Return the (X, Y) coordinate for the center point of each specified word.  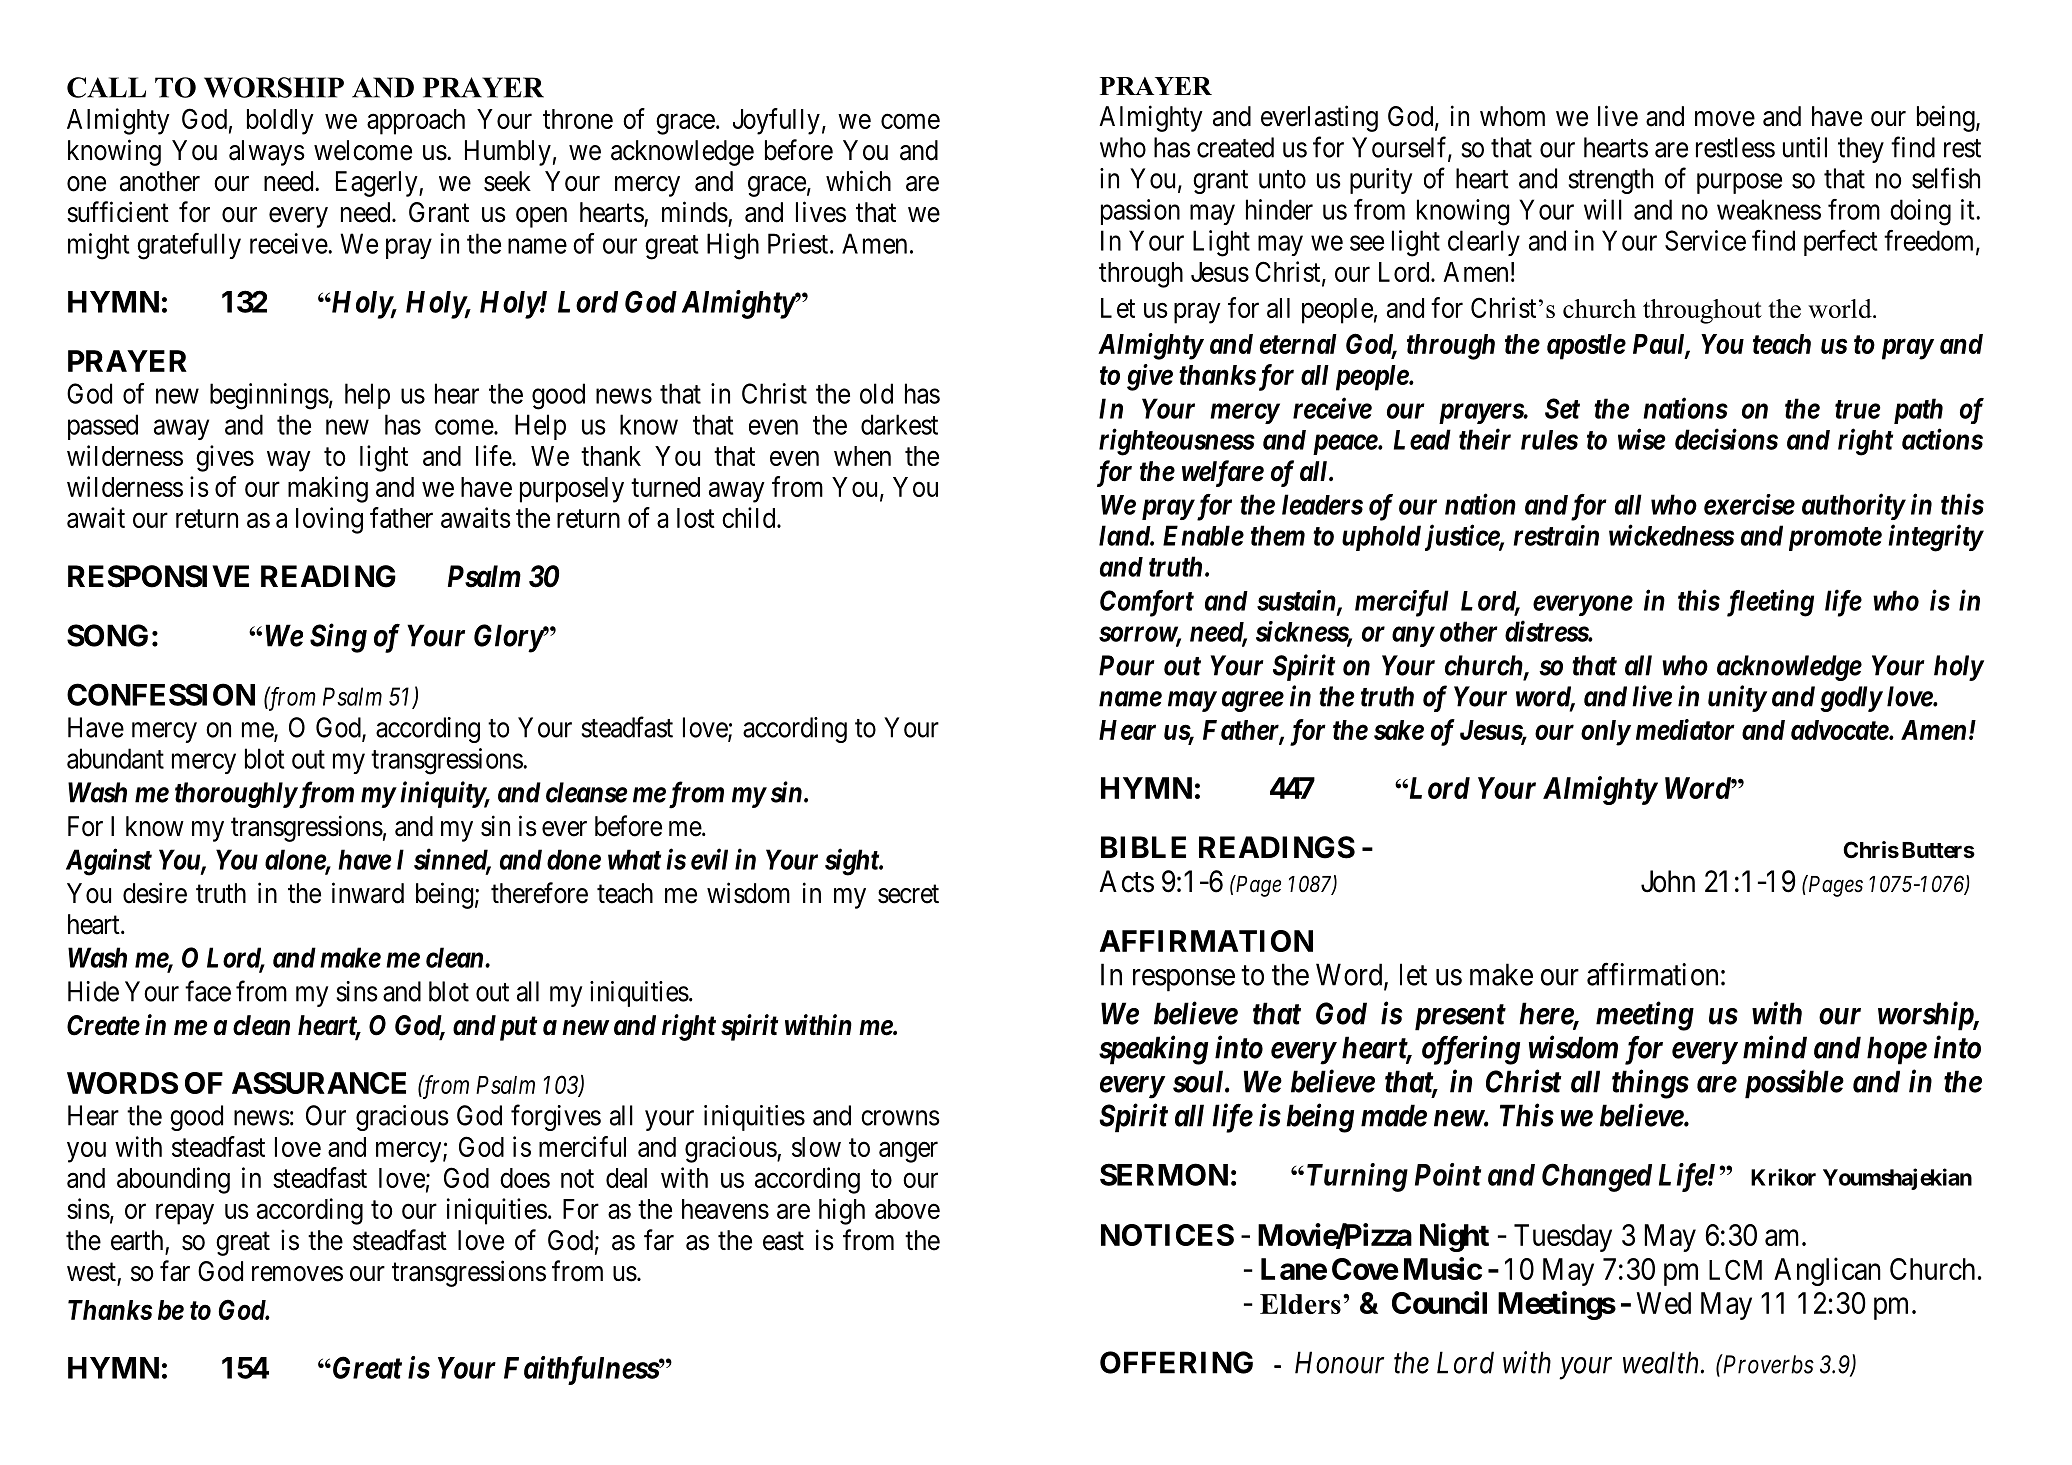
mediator (1685, 729)
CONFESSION (161, 694)
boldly (280, 122)
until (1805, 147)
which (858, 181)
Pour (1126, 665)
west (91, 1272)
